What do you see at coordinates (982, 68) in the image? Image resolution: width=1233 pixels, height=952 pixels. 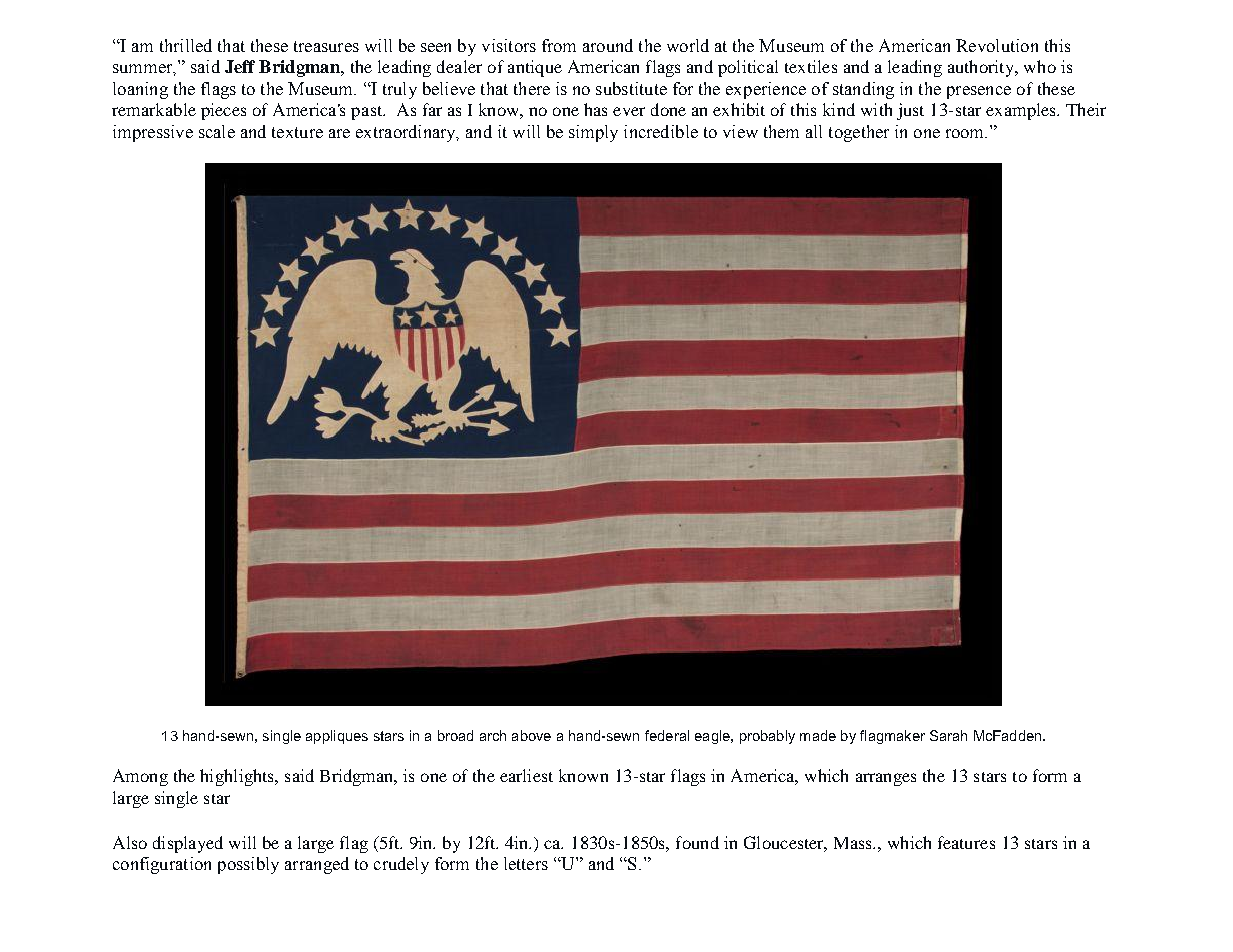 I see `authority` at bounding box center [982, 68].
